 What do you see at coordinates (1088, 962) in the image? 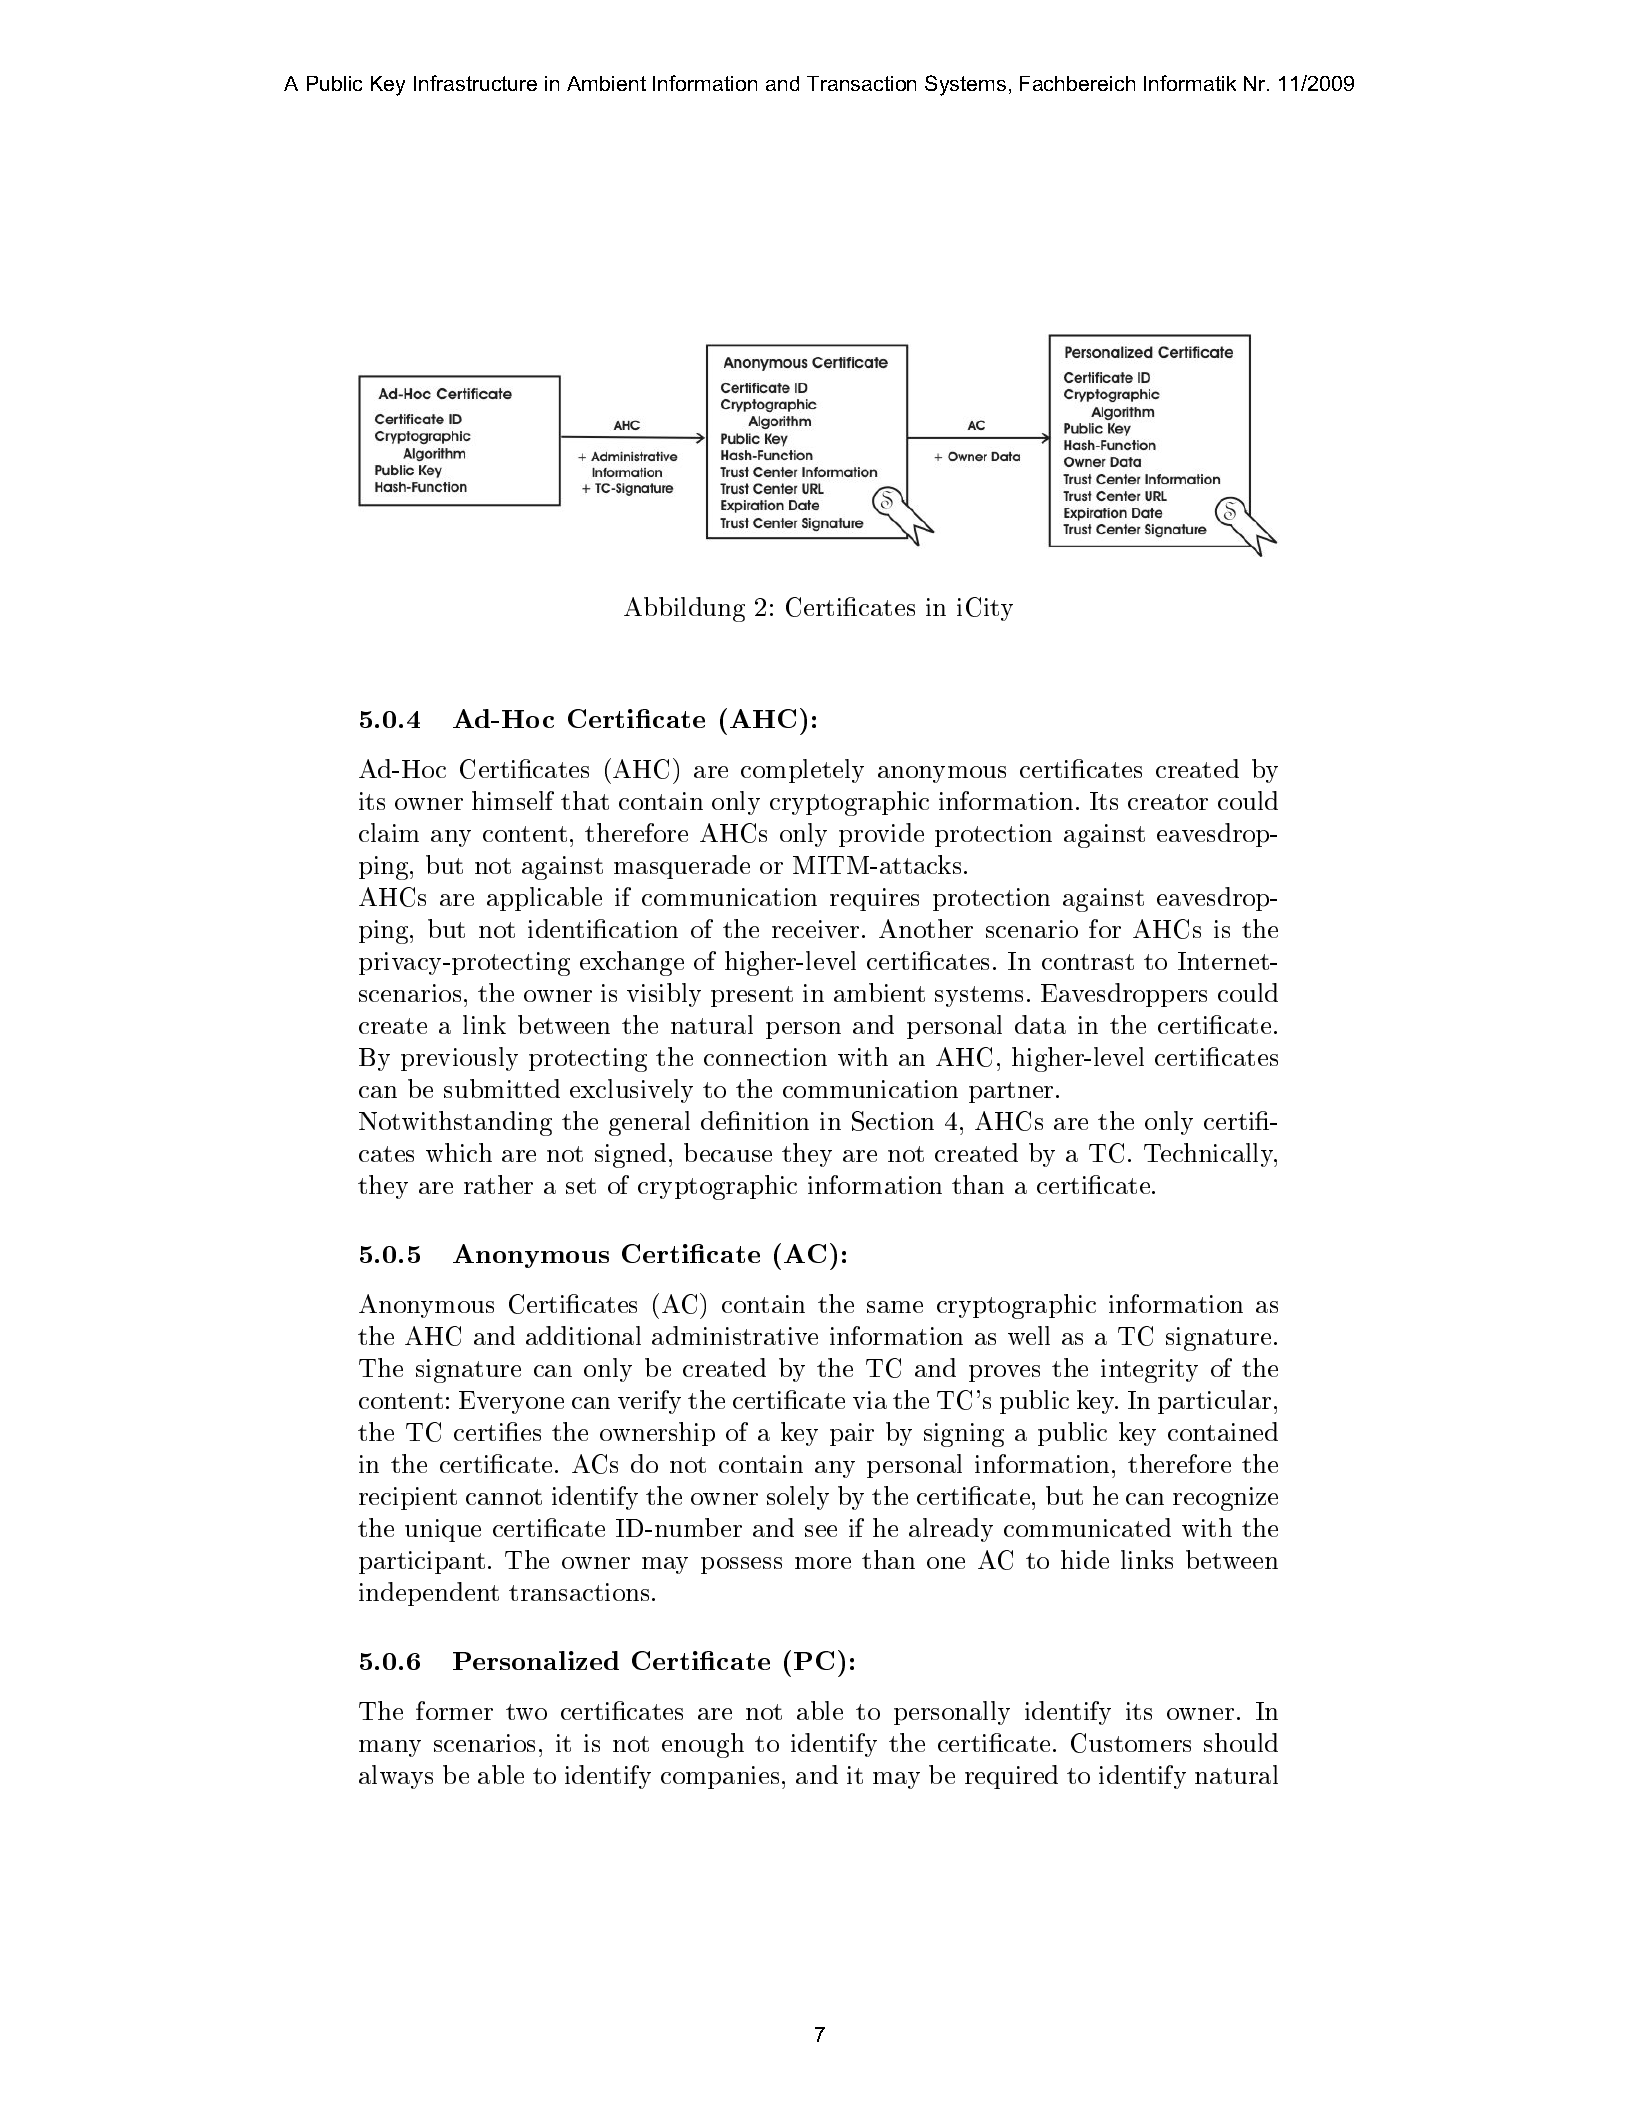
I see `contrast` at bounding box center [1088, 962].
